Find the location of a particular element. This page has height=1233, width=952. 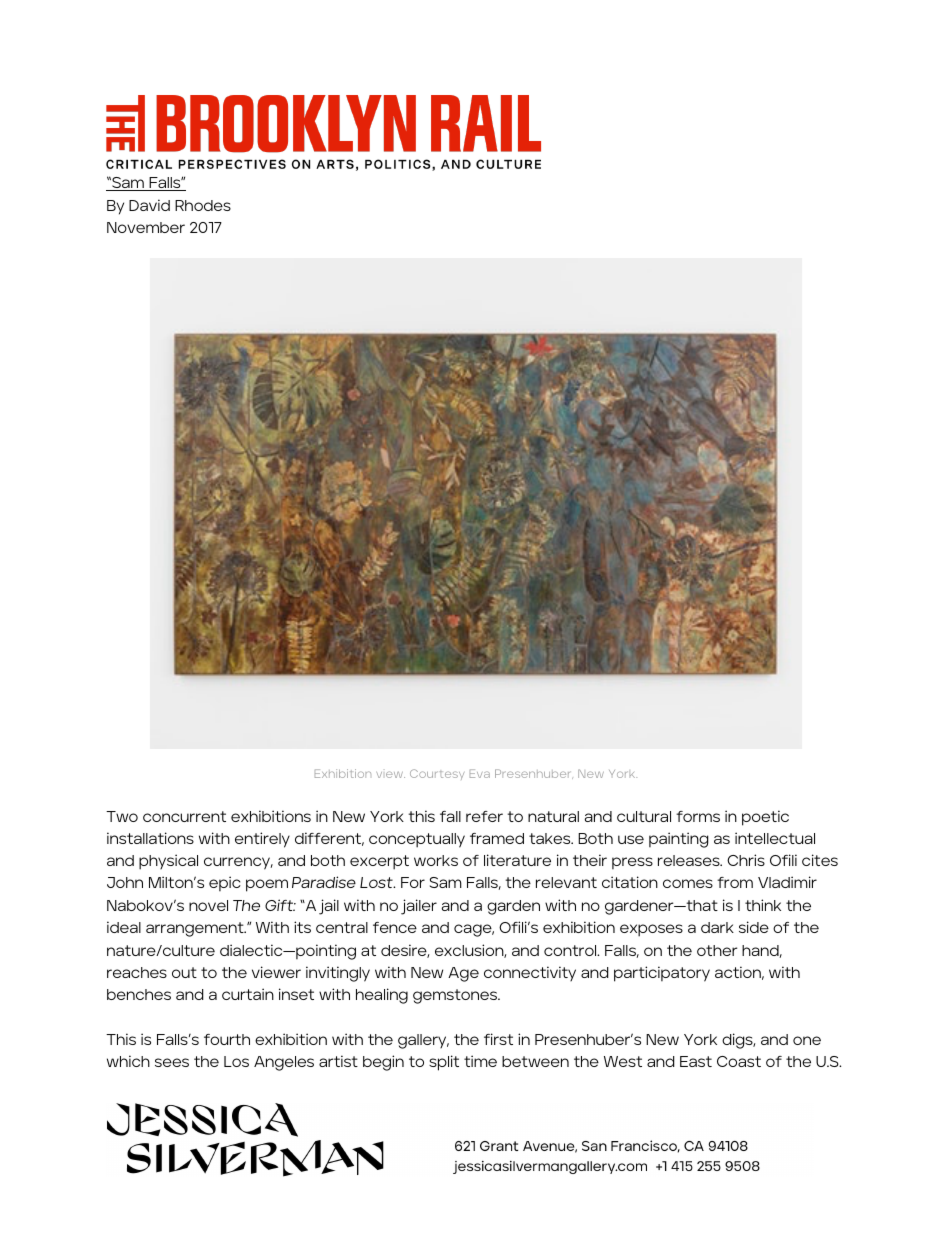

fourth is located at coordinates (227, 1039).
